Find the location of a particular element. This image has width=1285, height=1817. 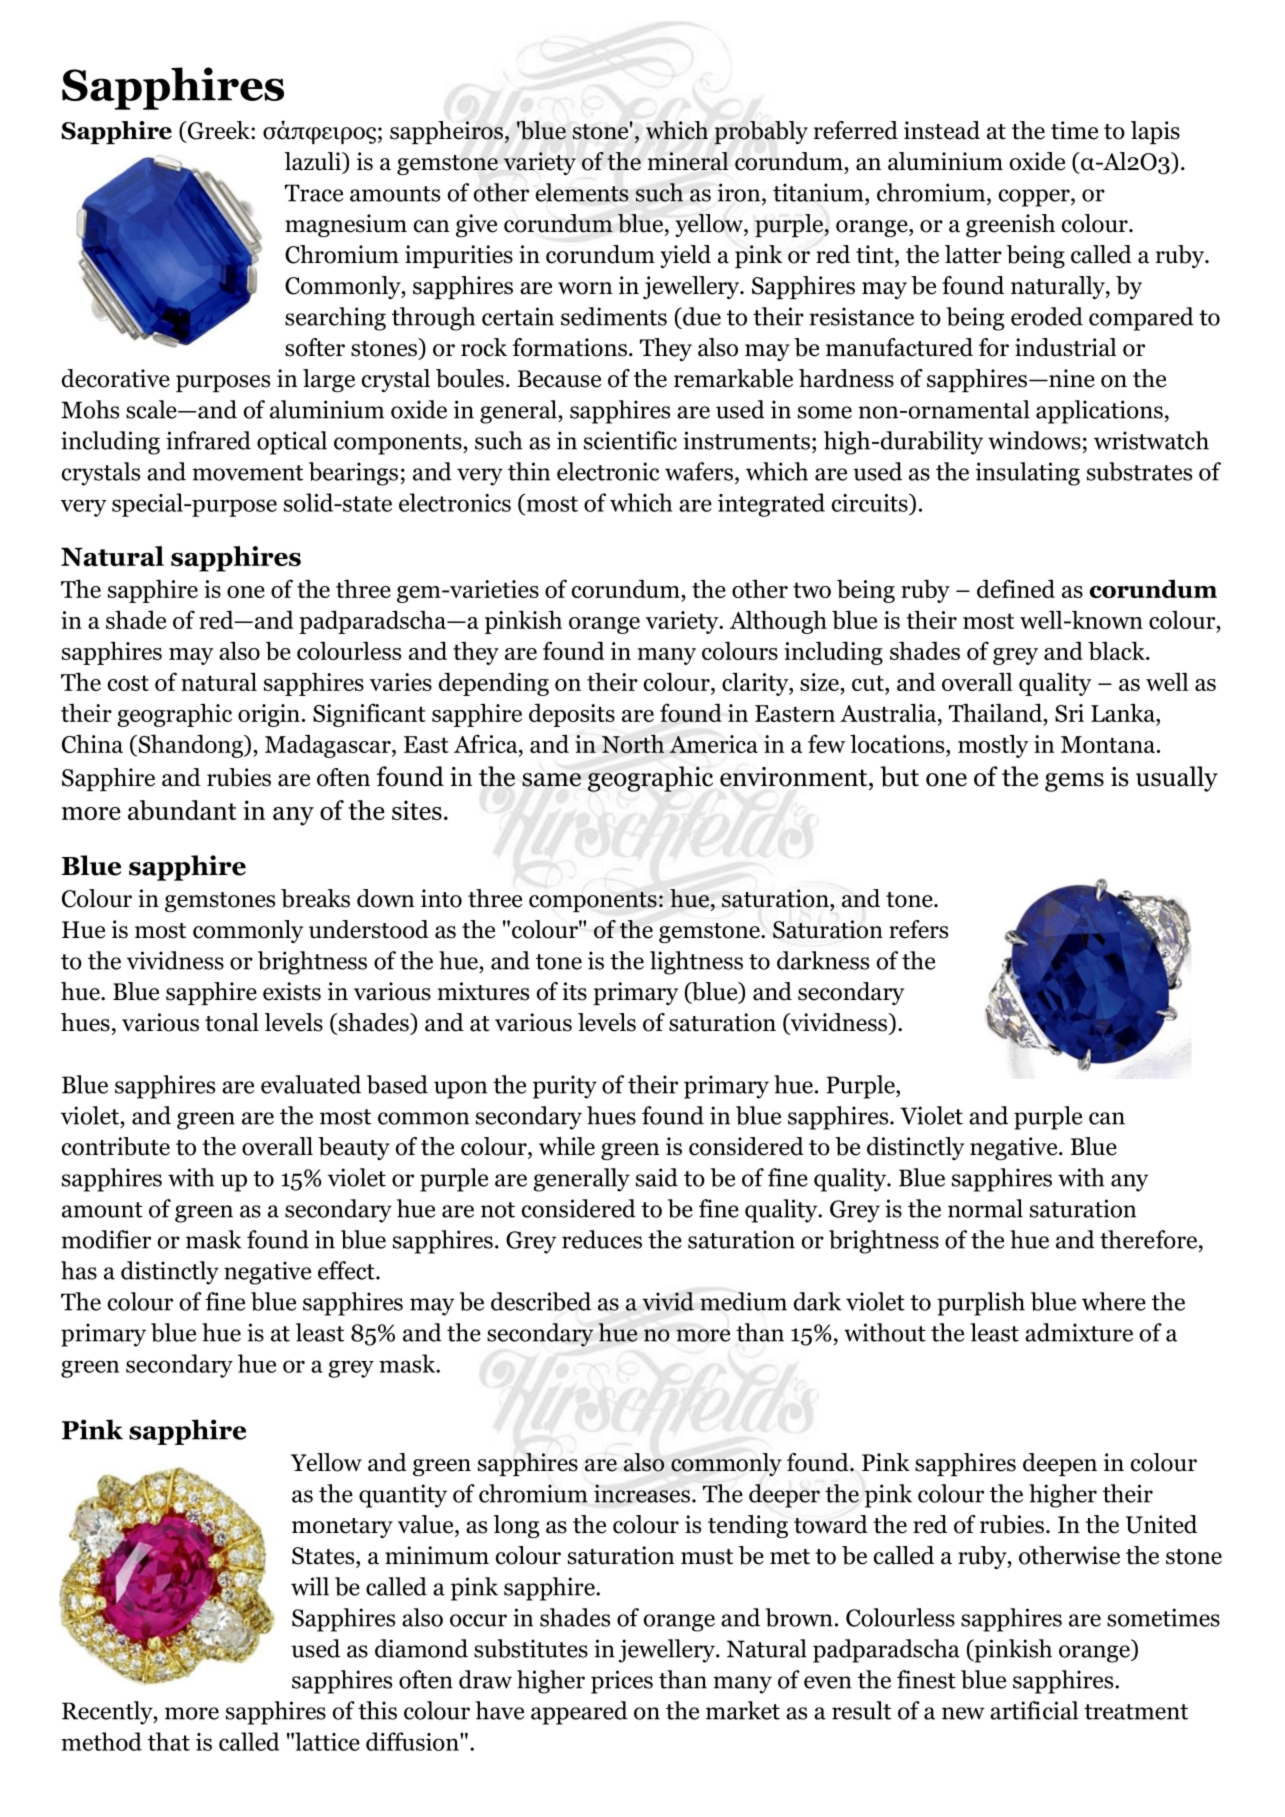

contribute is located at coordinates (116, 1146).
